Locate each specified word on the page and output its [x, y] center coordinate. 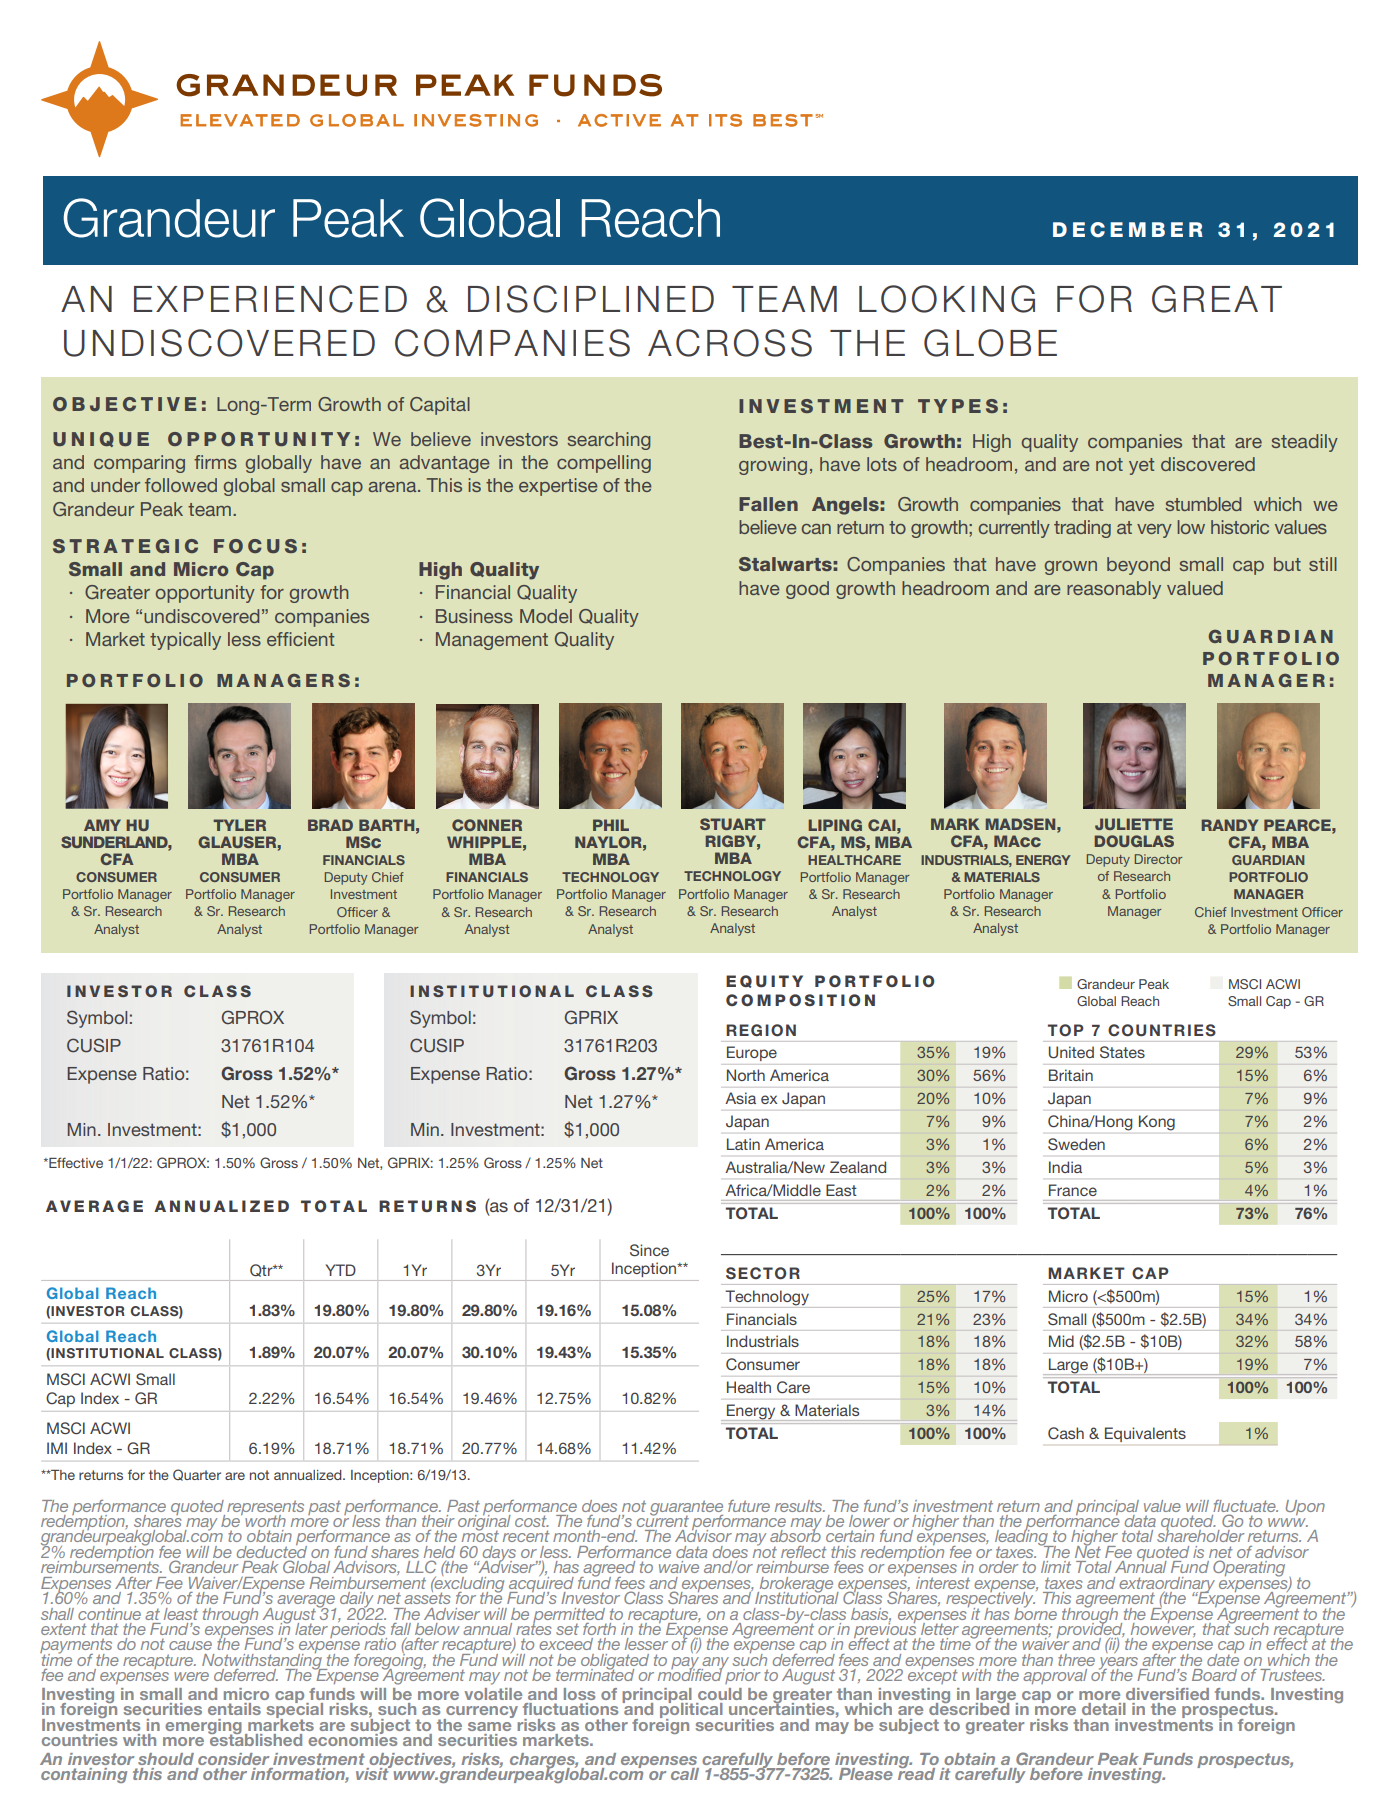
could [720, 1694]
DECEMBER [1128, 230]
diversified [1167, 1694]
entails [234, 1709]
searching [609, 441]
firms [215, 462]
